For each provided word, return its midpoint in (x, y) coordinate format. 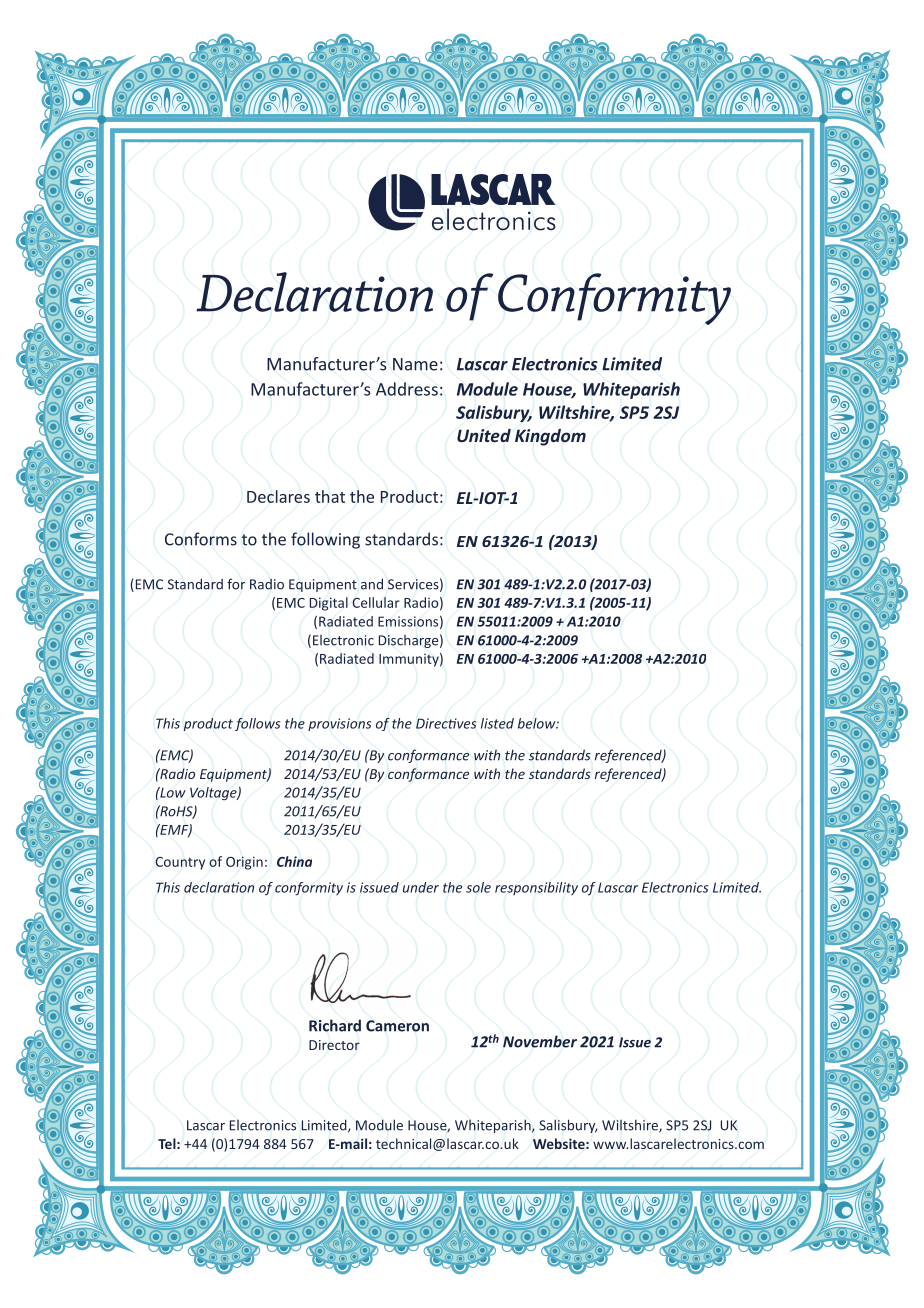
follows (257, 724)
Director (334, 1045)
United (484, 435)
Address (407, 389)
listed (497, 723)
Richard (335, 1025)
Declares (278, 496)
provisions (339, 724)
